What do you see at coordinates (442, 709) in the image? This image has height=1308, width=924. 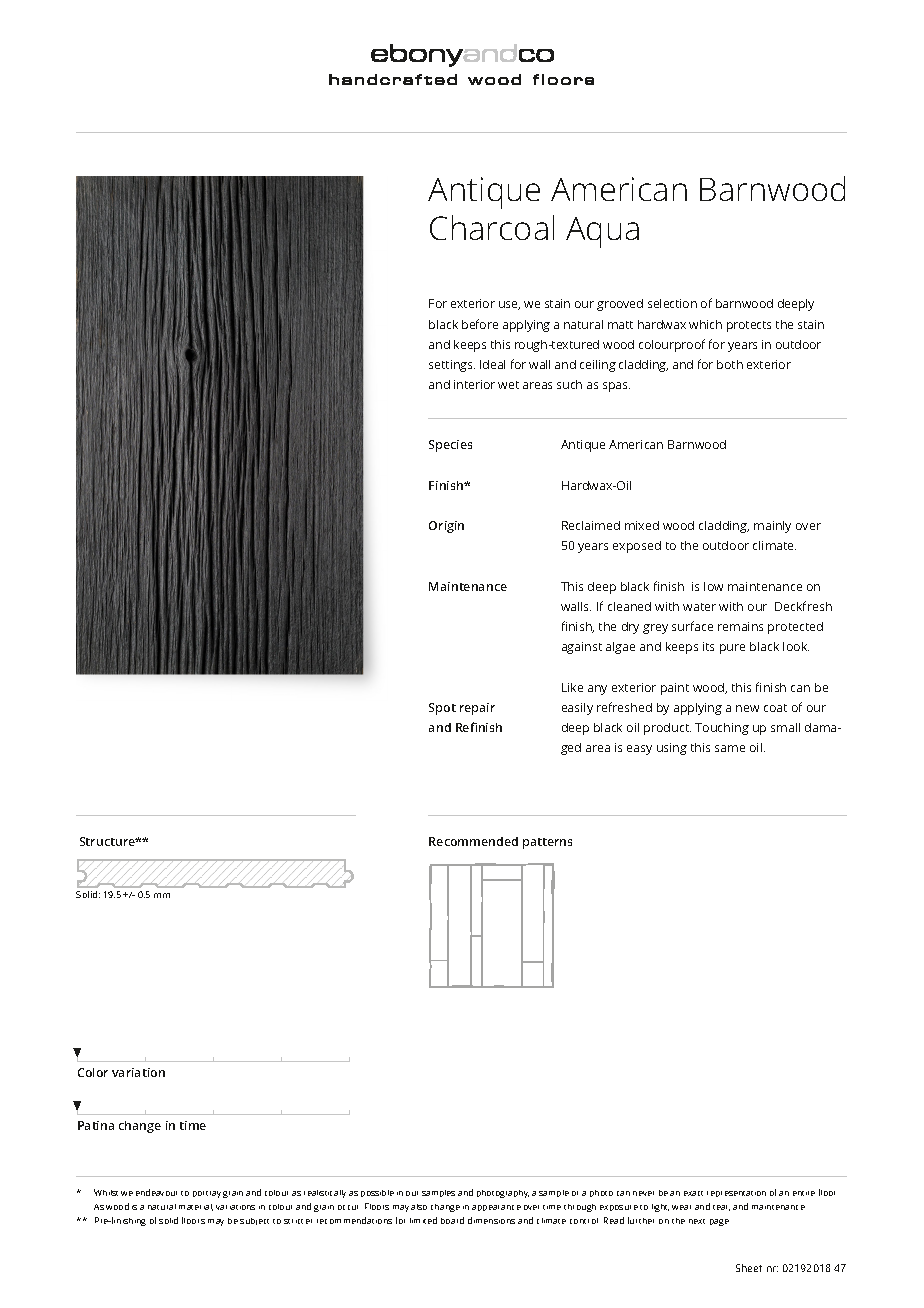 I see `Spot` at bounding box center [442, 709].
